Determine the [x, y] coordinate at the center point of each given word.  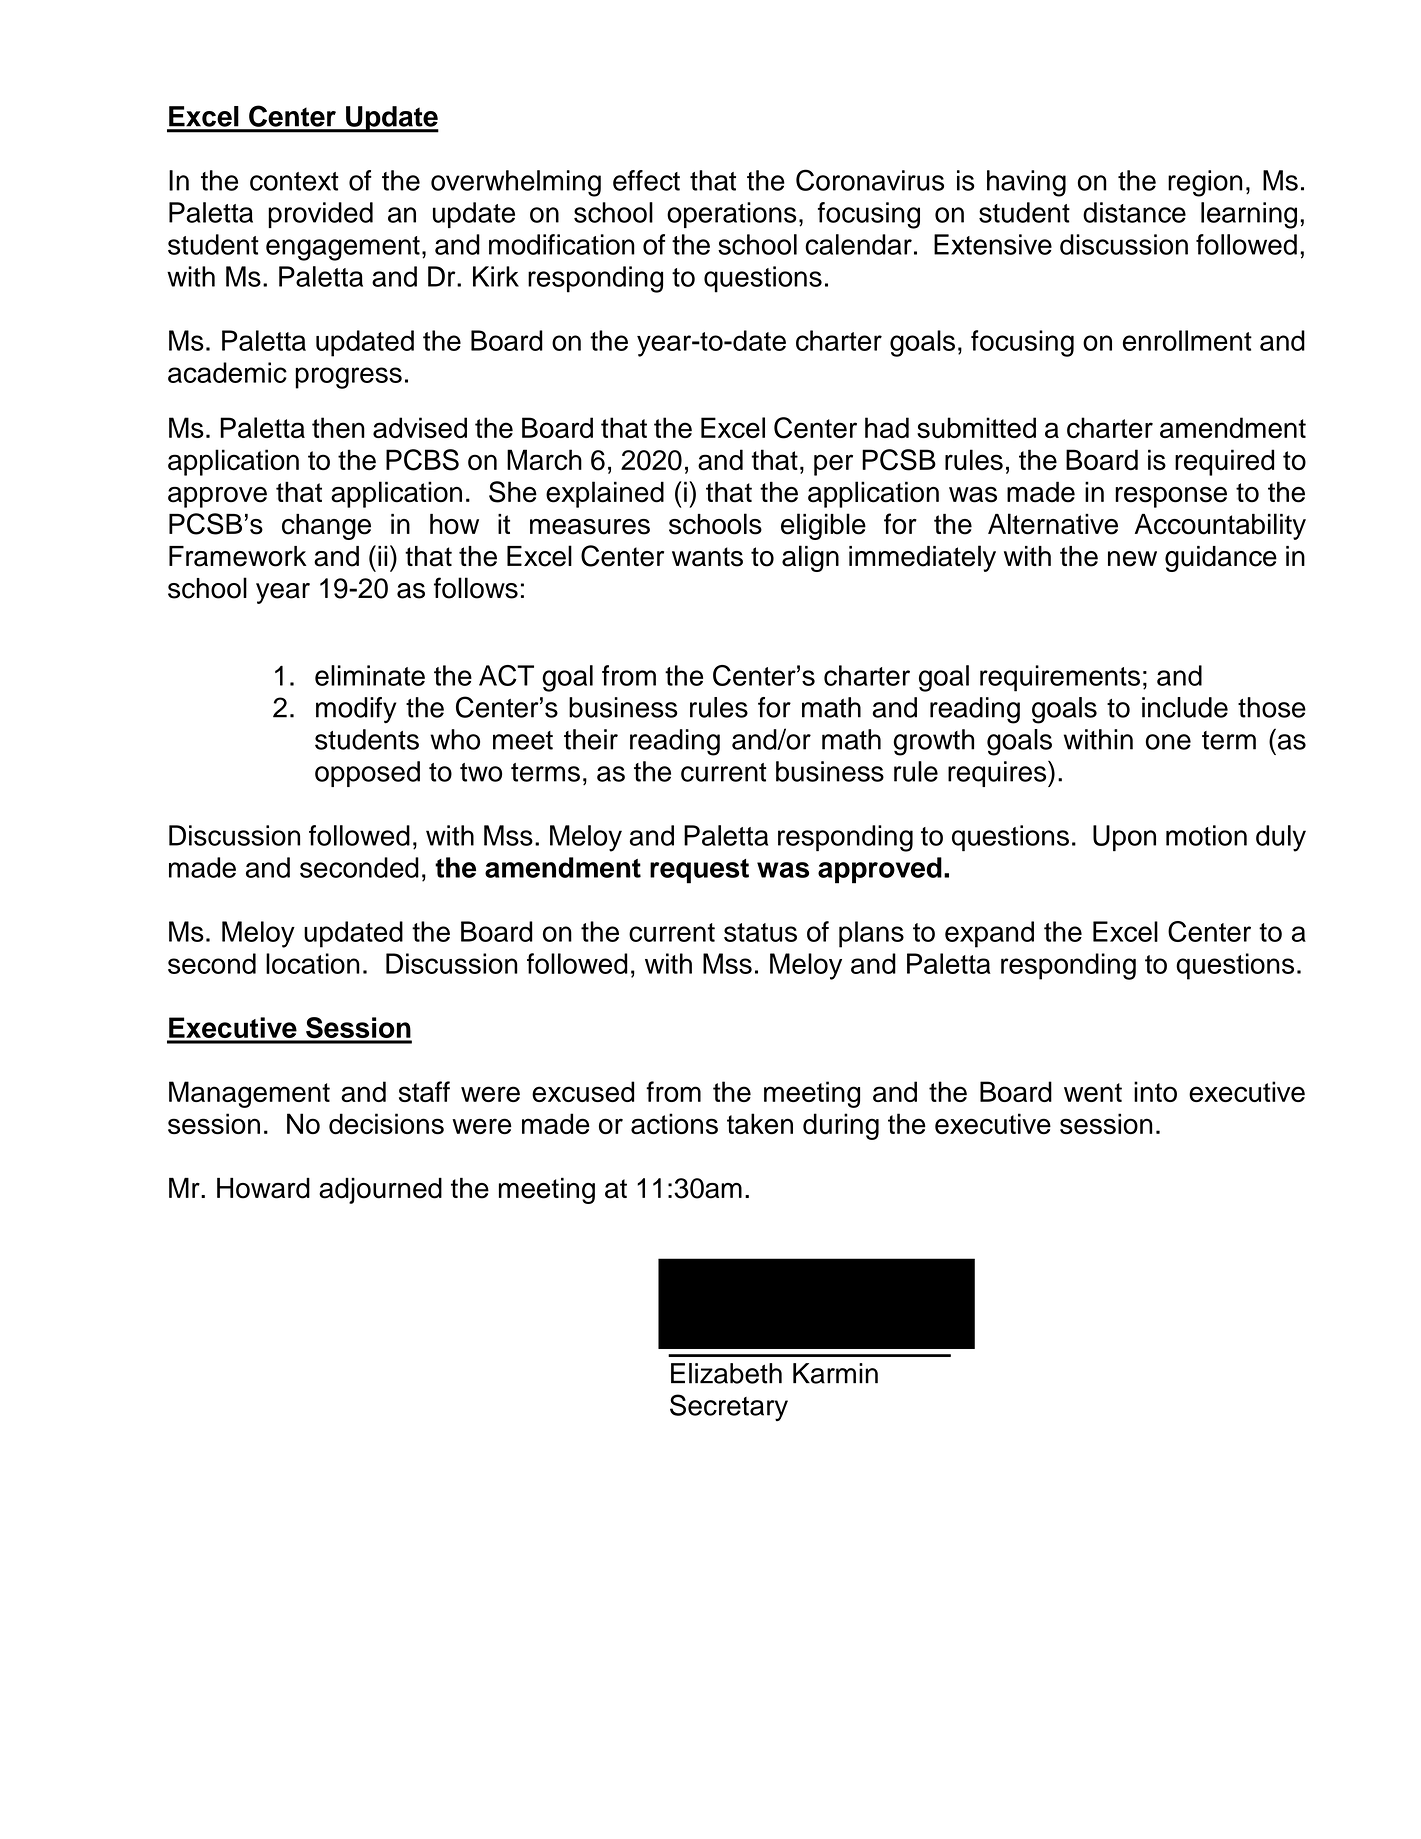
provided [320, 215]
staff [424, 1091]
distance [1134, 212]
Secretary [729, 1407]
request [699, 871]
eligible [823, 526]
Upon [1124, 838]
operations [731, 215]
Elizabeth [726, 1373]
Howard [263, 1188]
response [1171, 497]
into [1155, 1091]
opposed [367, 774]
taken [760, 1124]
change [326, 527]
